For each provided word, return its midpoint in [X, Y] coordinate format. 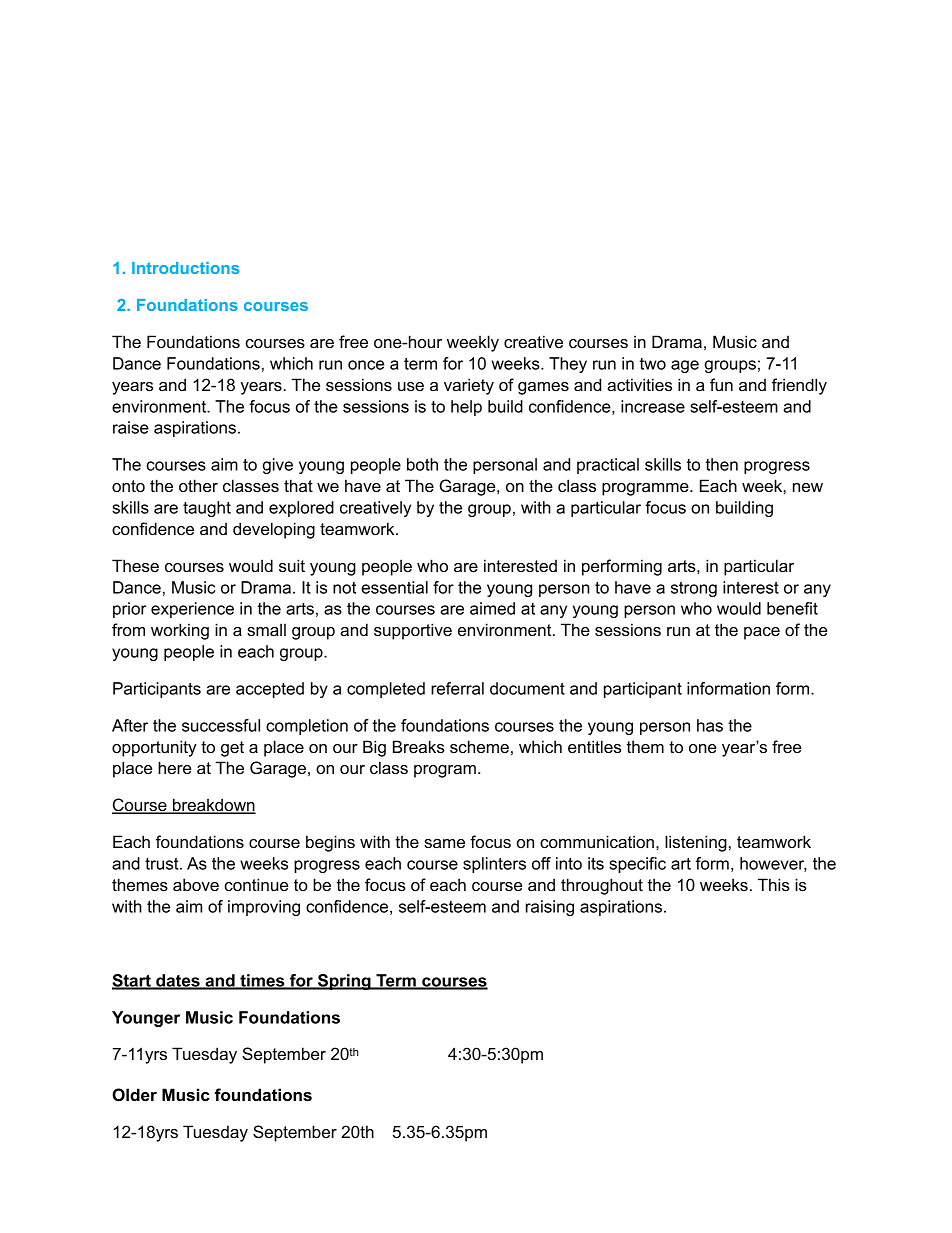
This [774, 884]
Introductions [185, 268]
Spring [344, 982]
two [653, 364]
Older [134, 1094]
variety [469, 386]
